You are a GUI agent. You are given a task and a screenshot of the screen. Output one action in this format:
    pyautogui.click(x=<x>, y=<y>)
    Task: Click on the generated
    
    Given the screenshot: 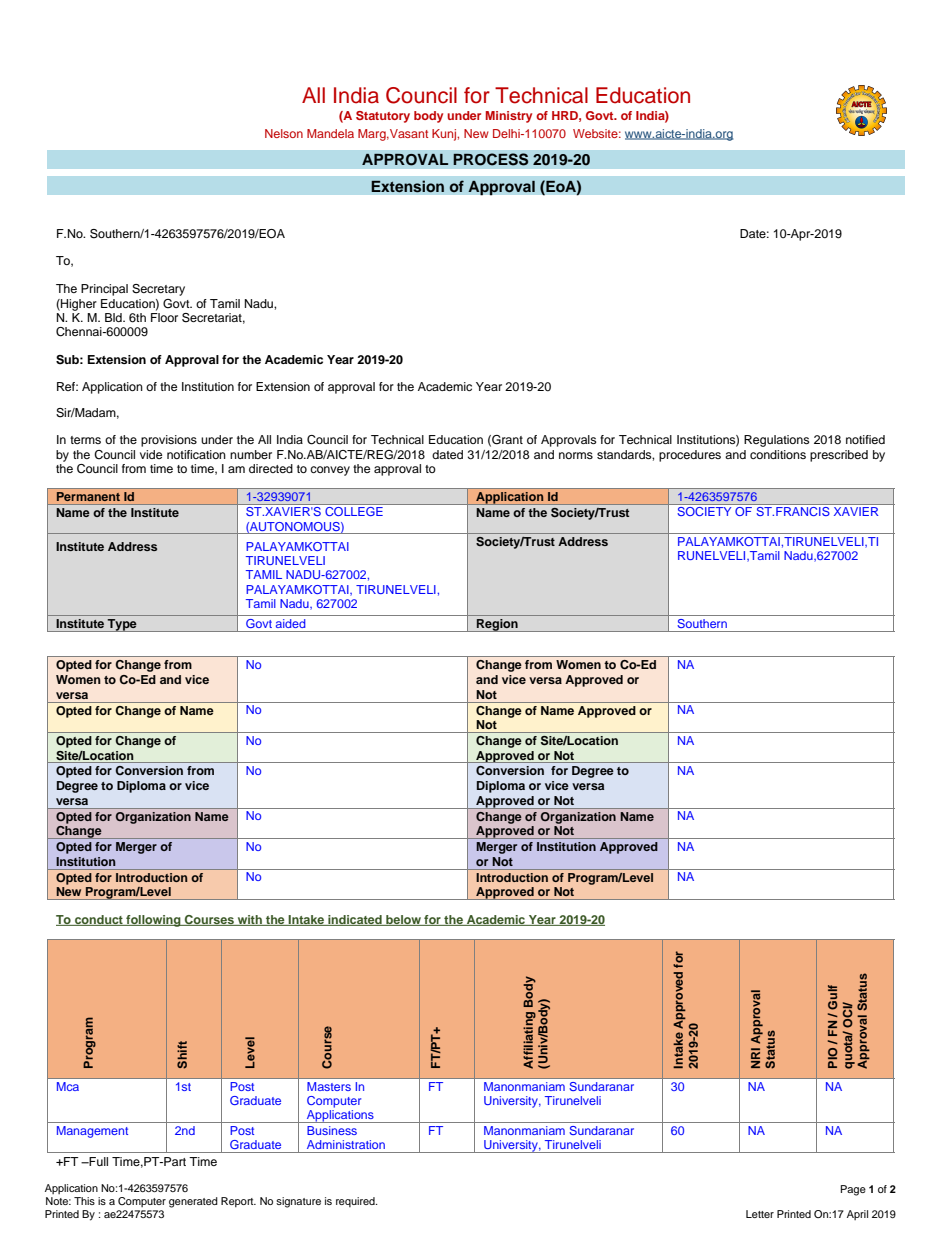 What is the action you would take?
    pyautogui.click(x=193, y=1202)
